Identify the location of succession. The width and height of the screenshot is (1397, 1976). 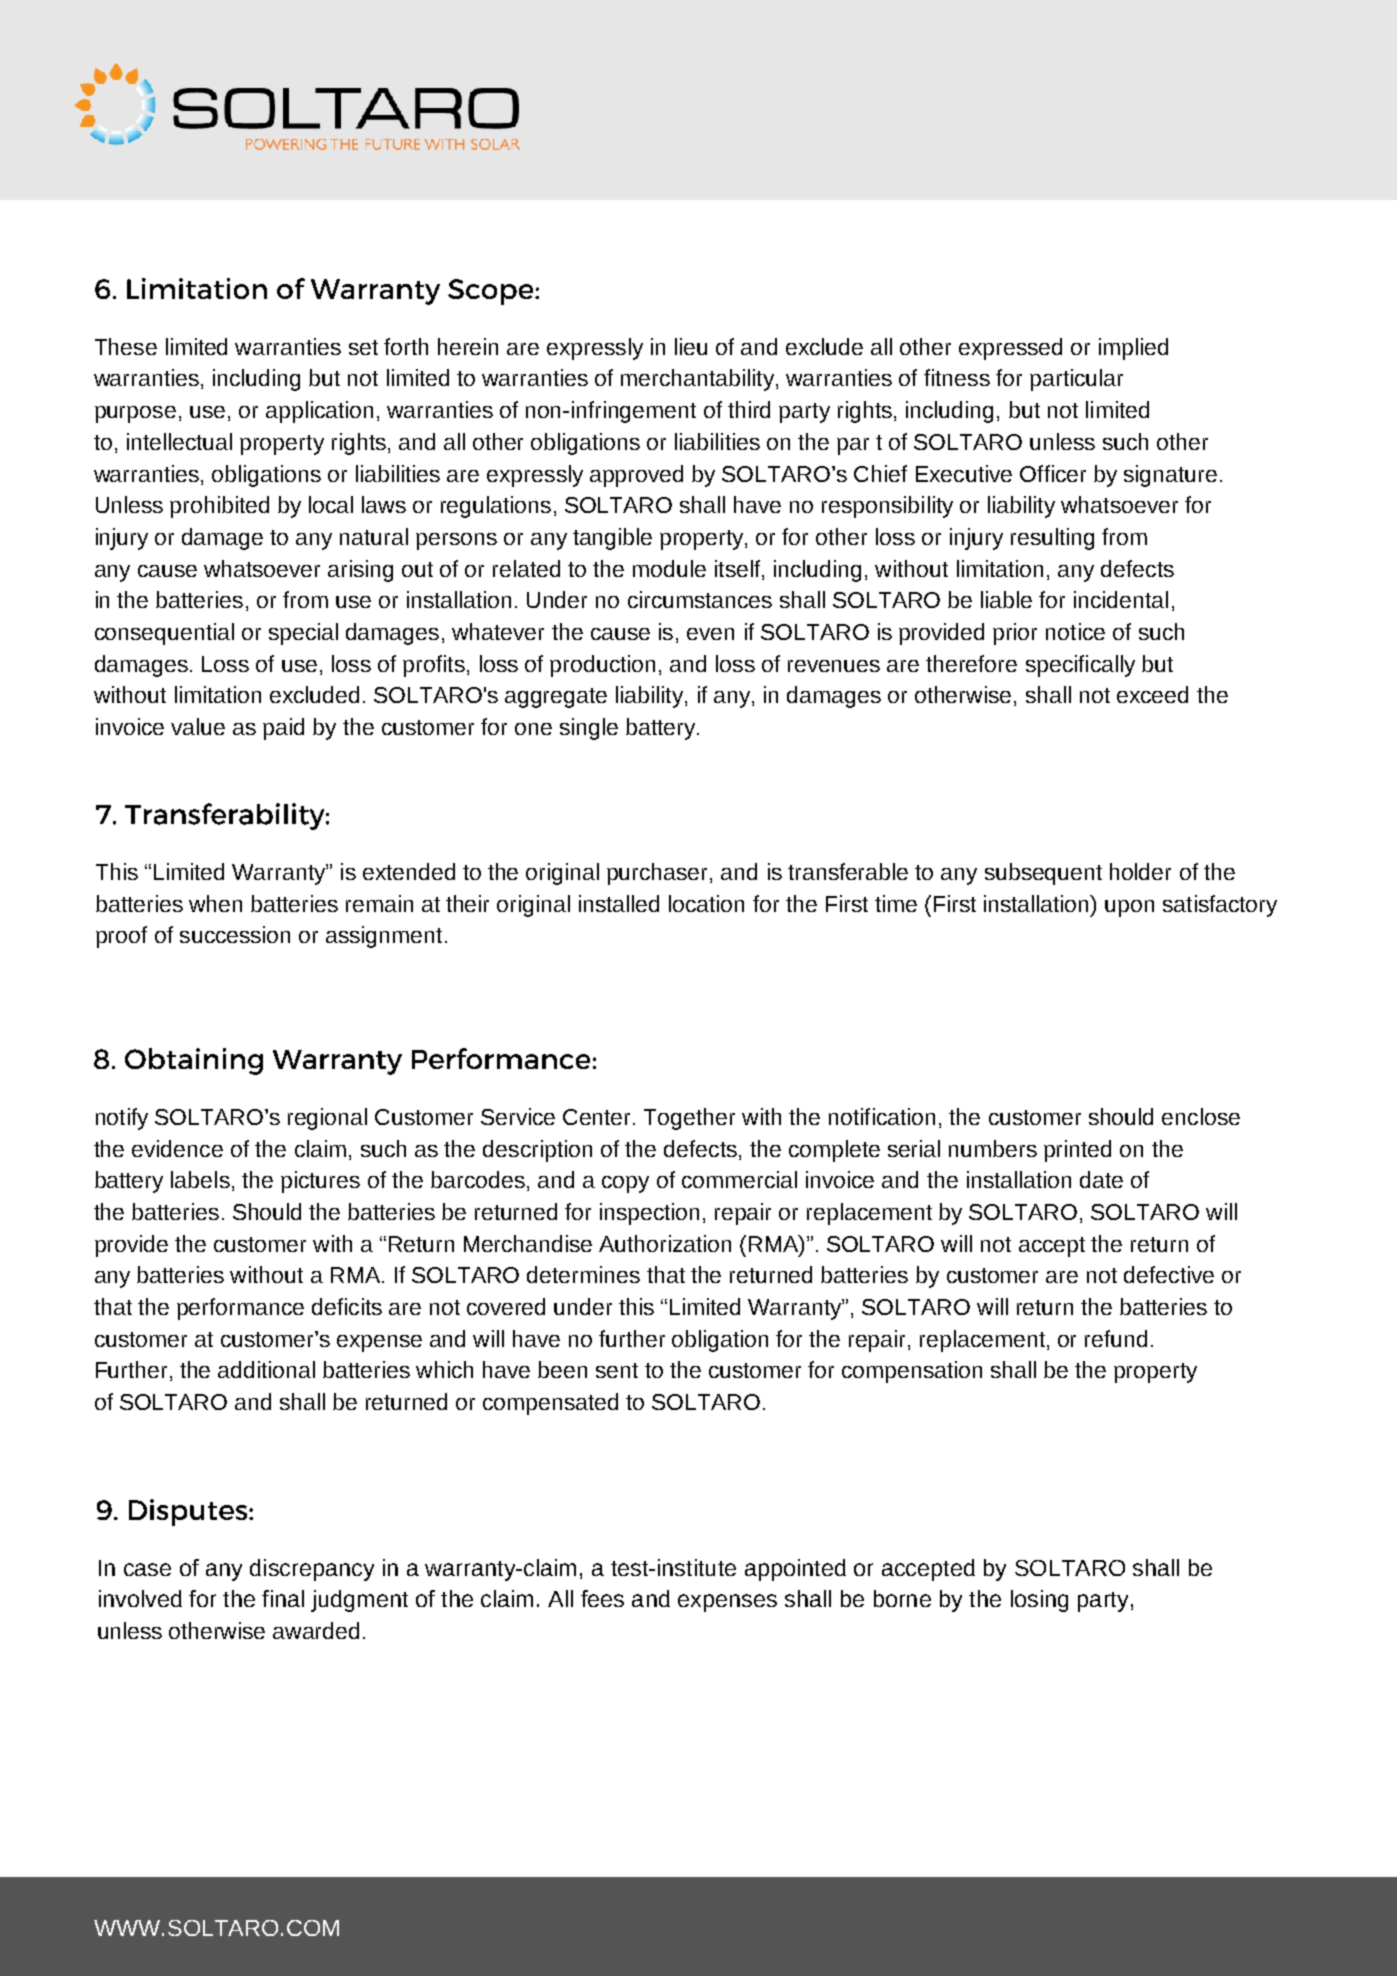
(235, 934).
